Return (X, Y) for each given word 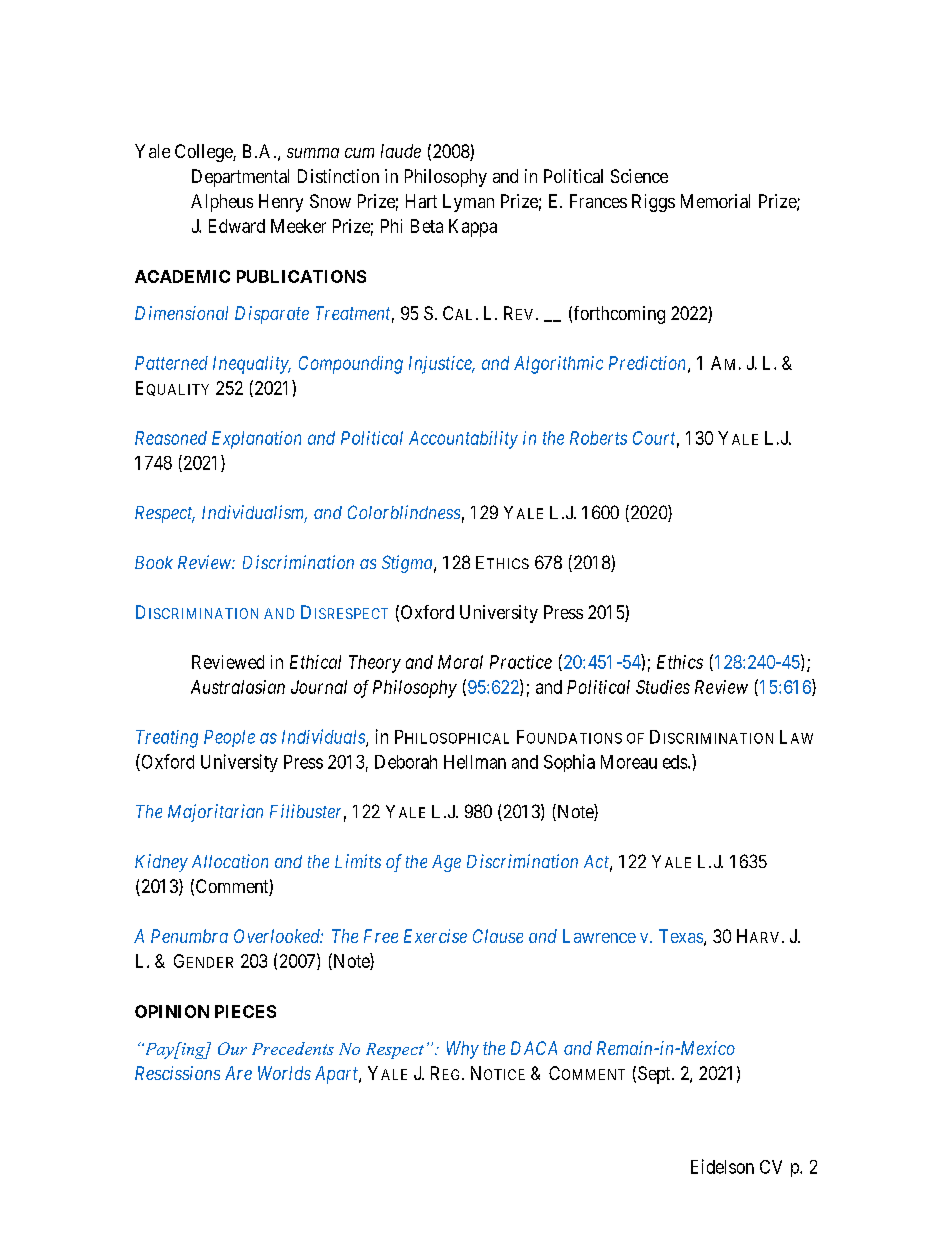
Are (238, 1073)
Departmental (240, 178)
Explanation (256, 440)
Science (639, 176)
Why (463, 1050)
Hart (421, 201)
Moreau (629, 762)
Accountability (463, 440)
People (229, 738)
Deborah (406, 762)
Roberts (598, 438)
